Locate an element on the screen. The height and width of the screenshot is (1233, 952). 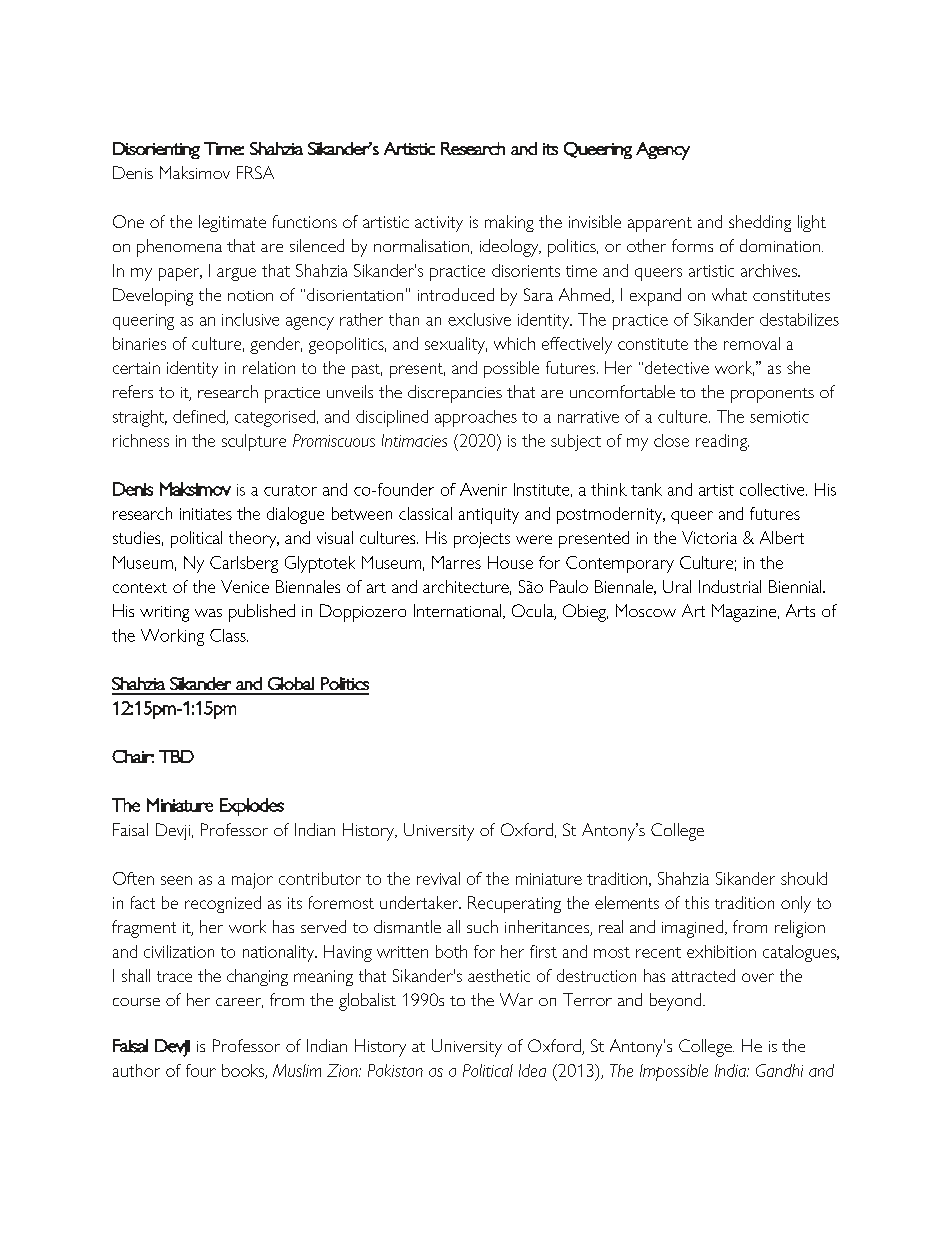
approaches is located at coordinates (476, 418).
